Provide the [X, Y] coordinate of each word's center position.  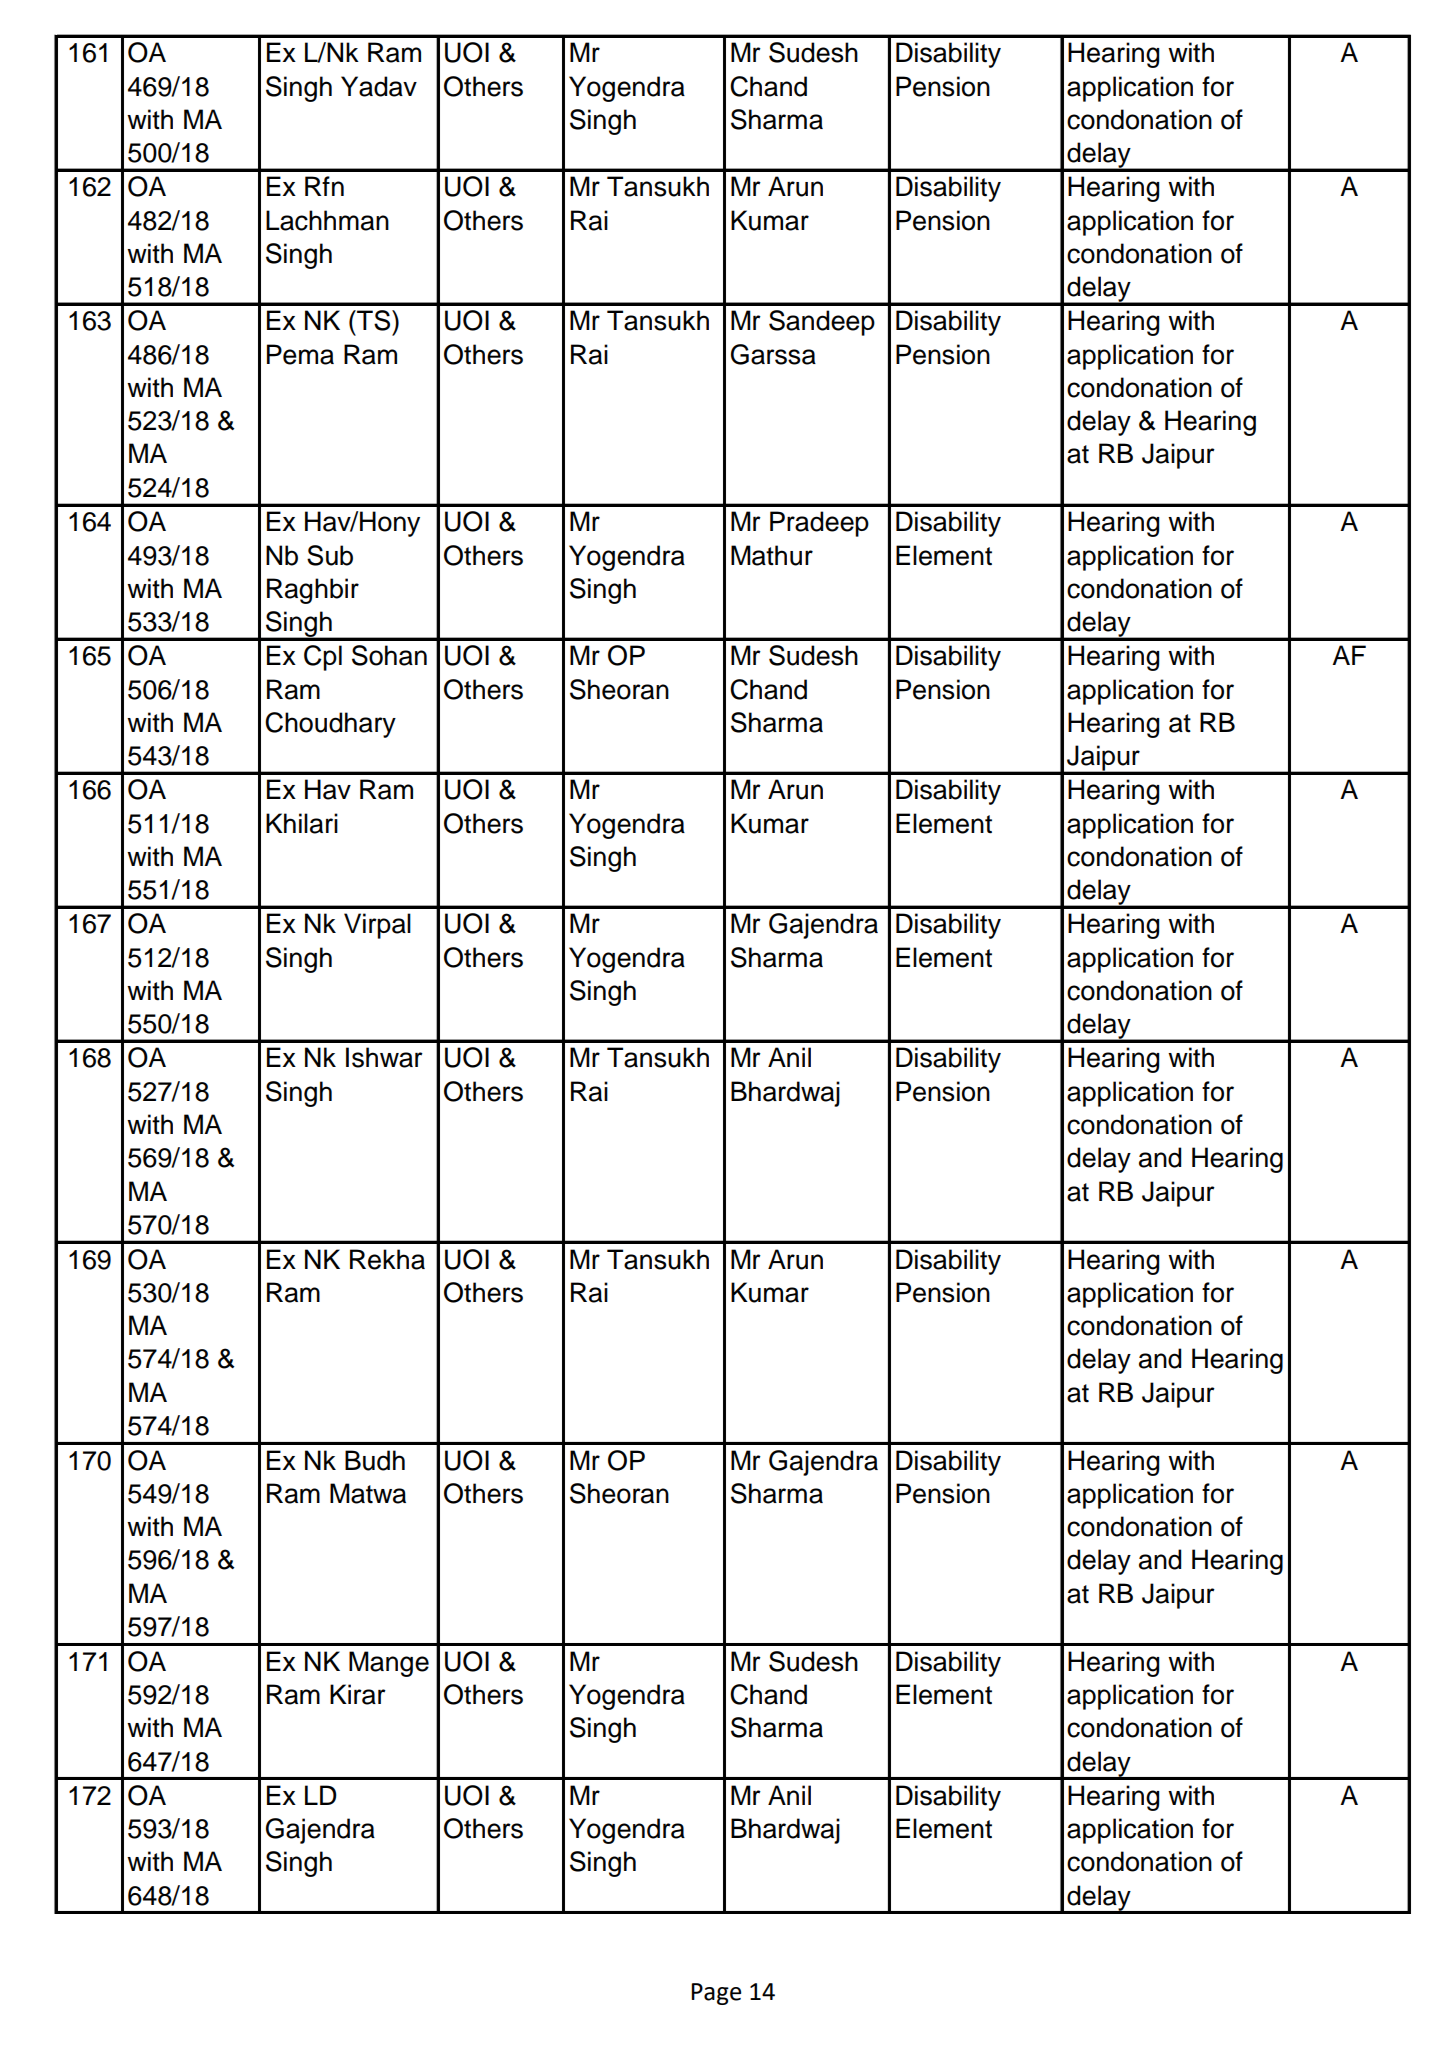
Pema [300, 354]
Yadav [379, 86]
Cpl [323, 658]
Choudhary [330, 725]
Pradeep [819, 524]
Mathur [772, 555]
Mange [389, 1664]
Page [716, 1994]
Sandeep [822, 323]
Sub [330, 555]
